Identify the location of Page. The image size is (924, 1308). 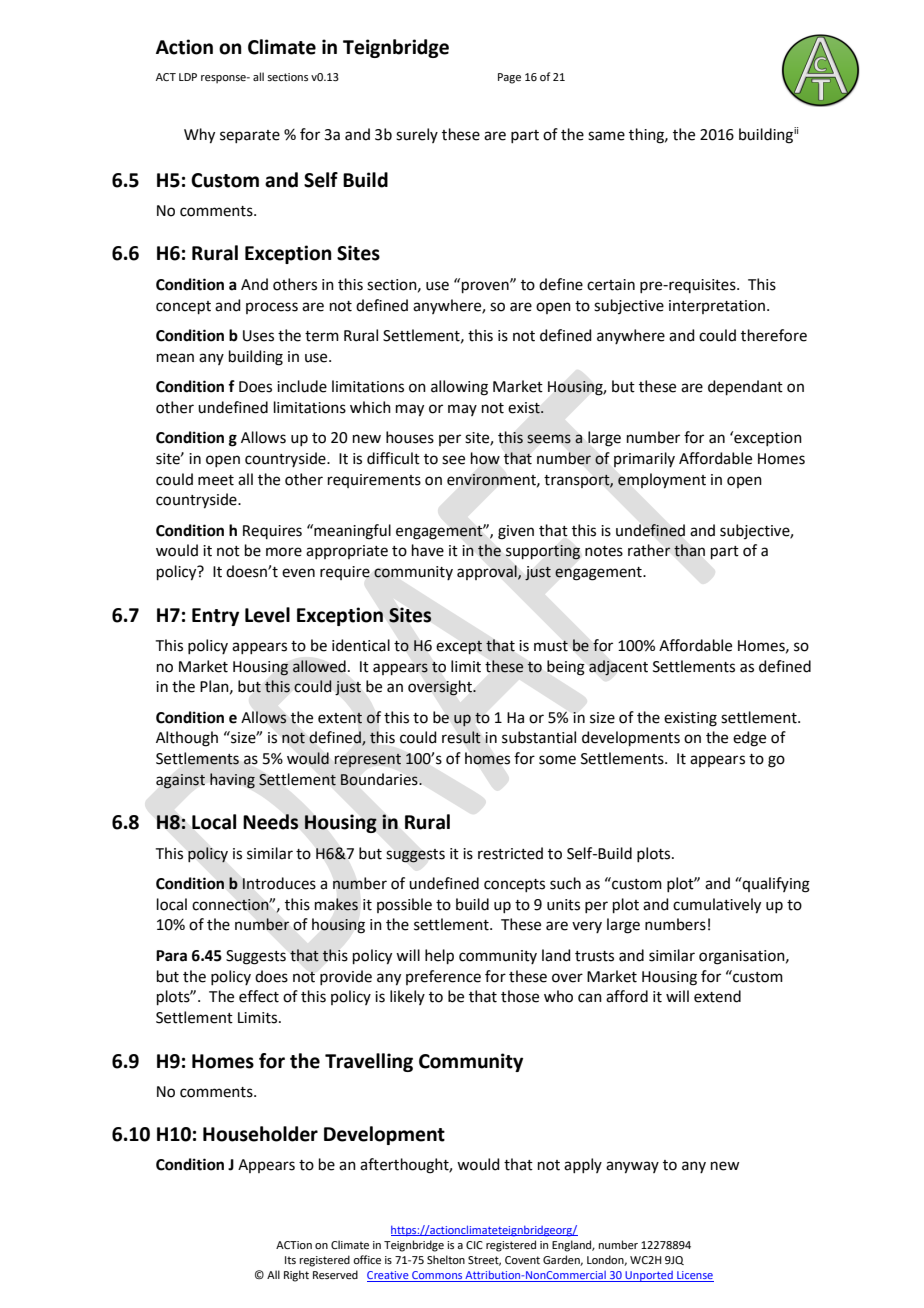
(509, 78).
